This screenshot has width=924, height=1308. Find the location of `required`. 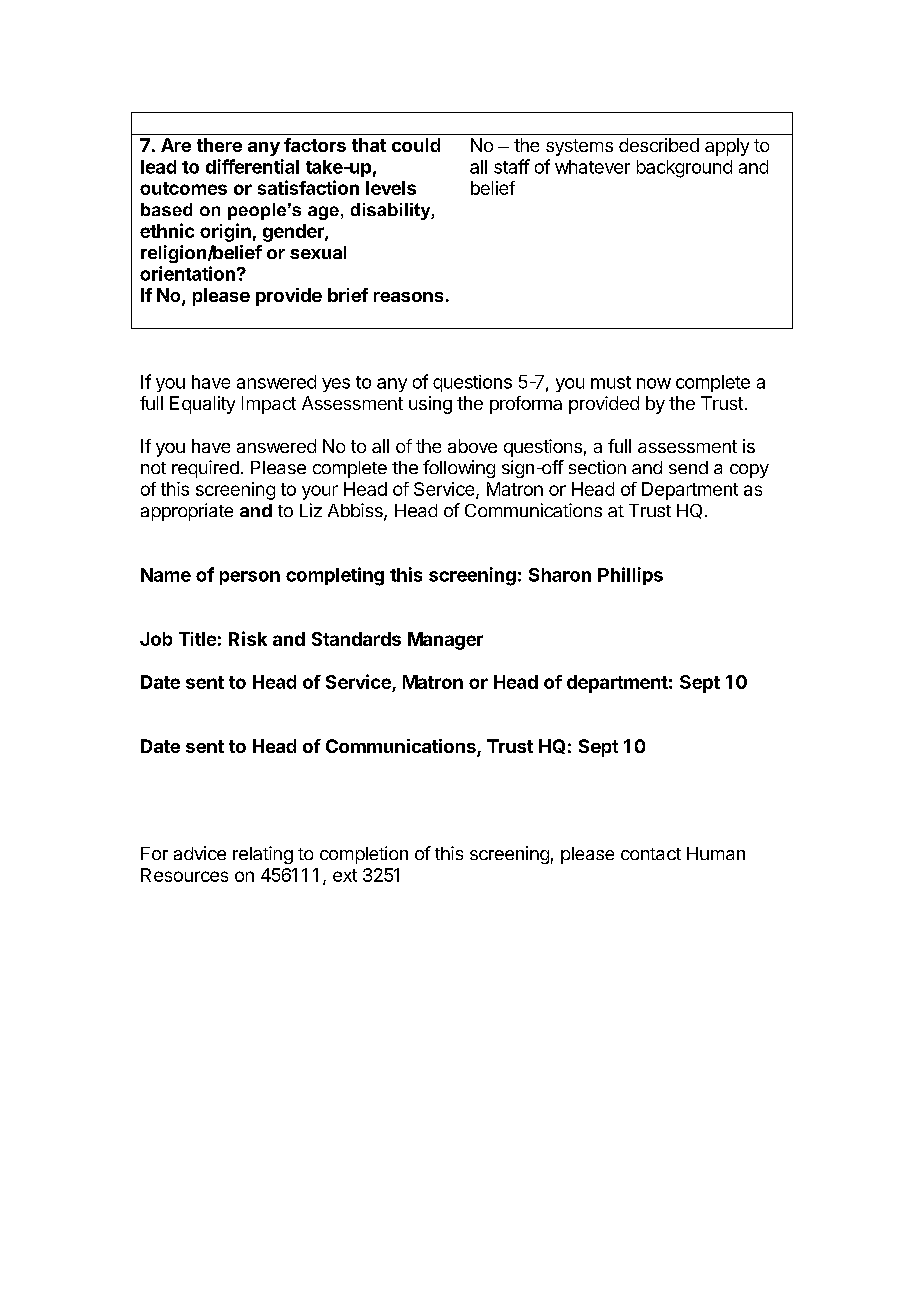

required is located at coordinates (205, 469).
